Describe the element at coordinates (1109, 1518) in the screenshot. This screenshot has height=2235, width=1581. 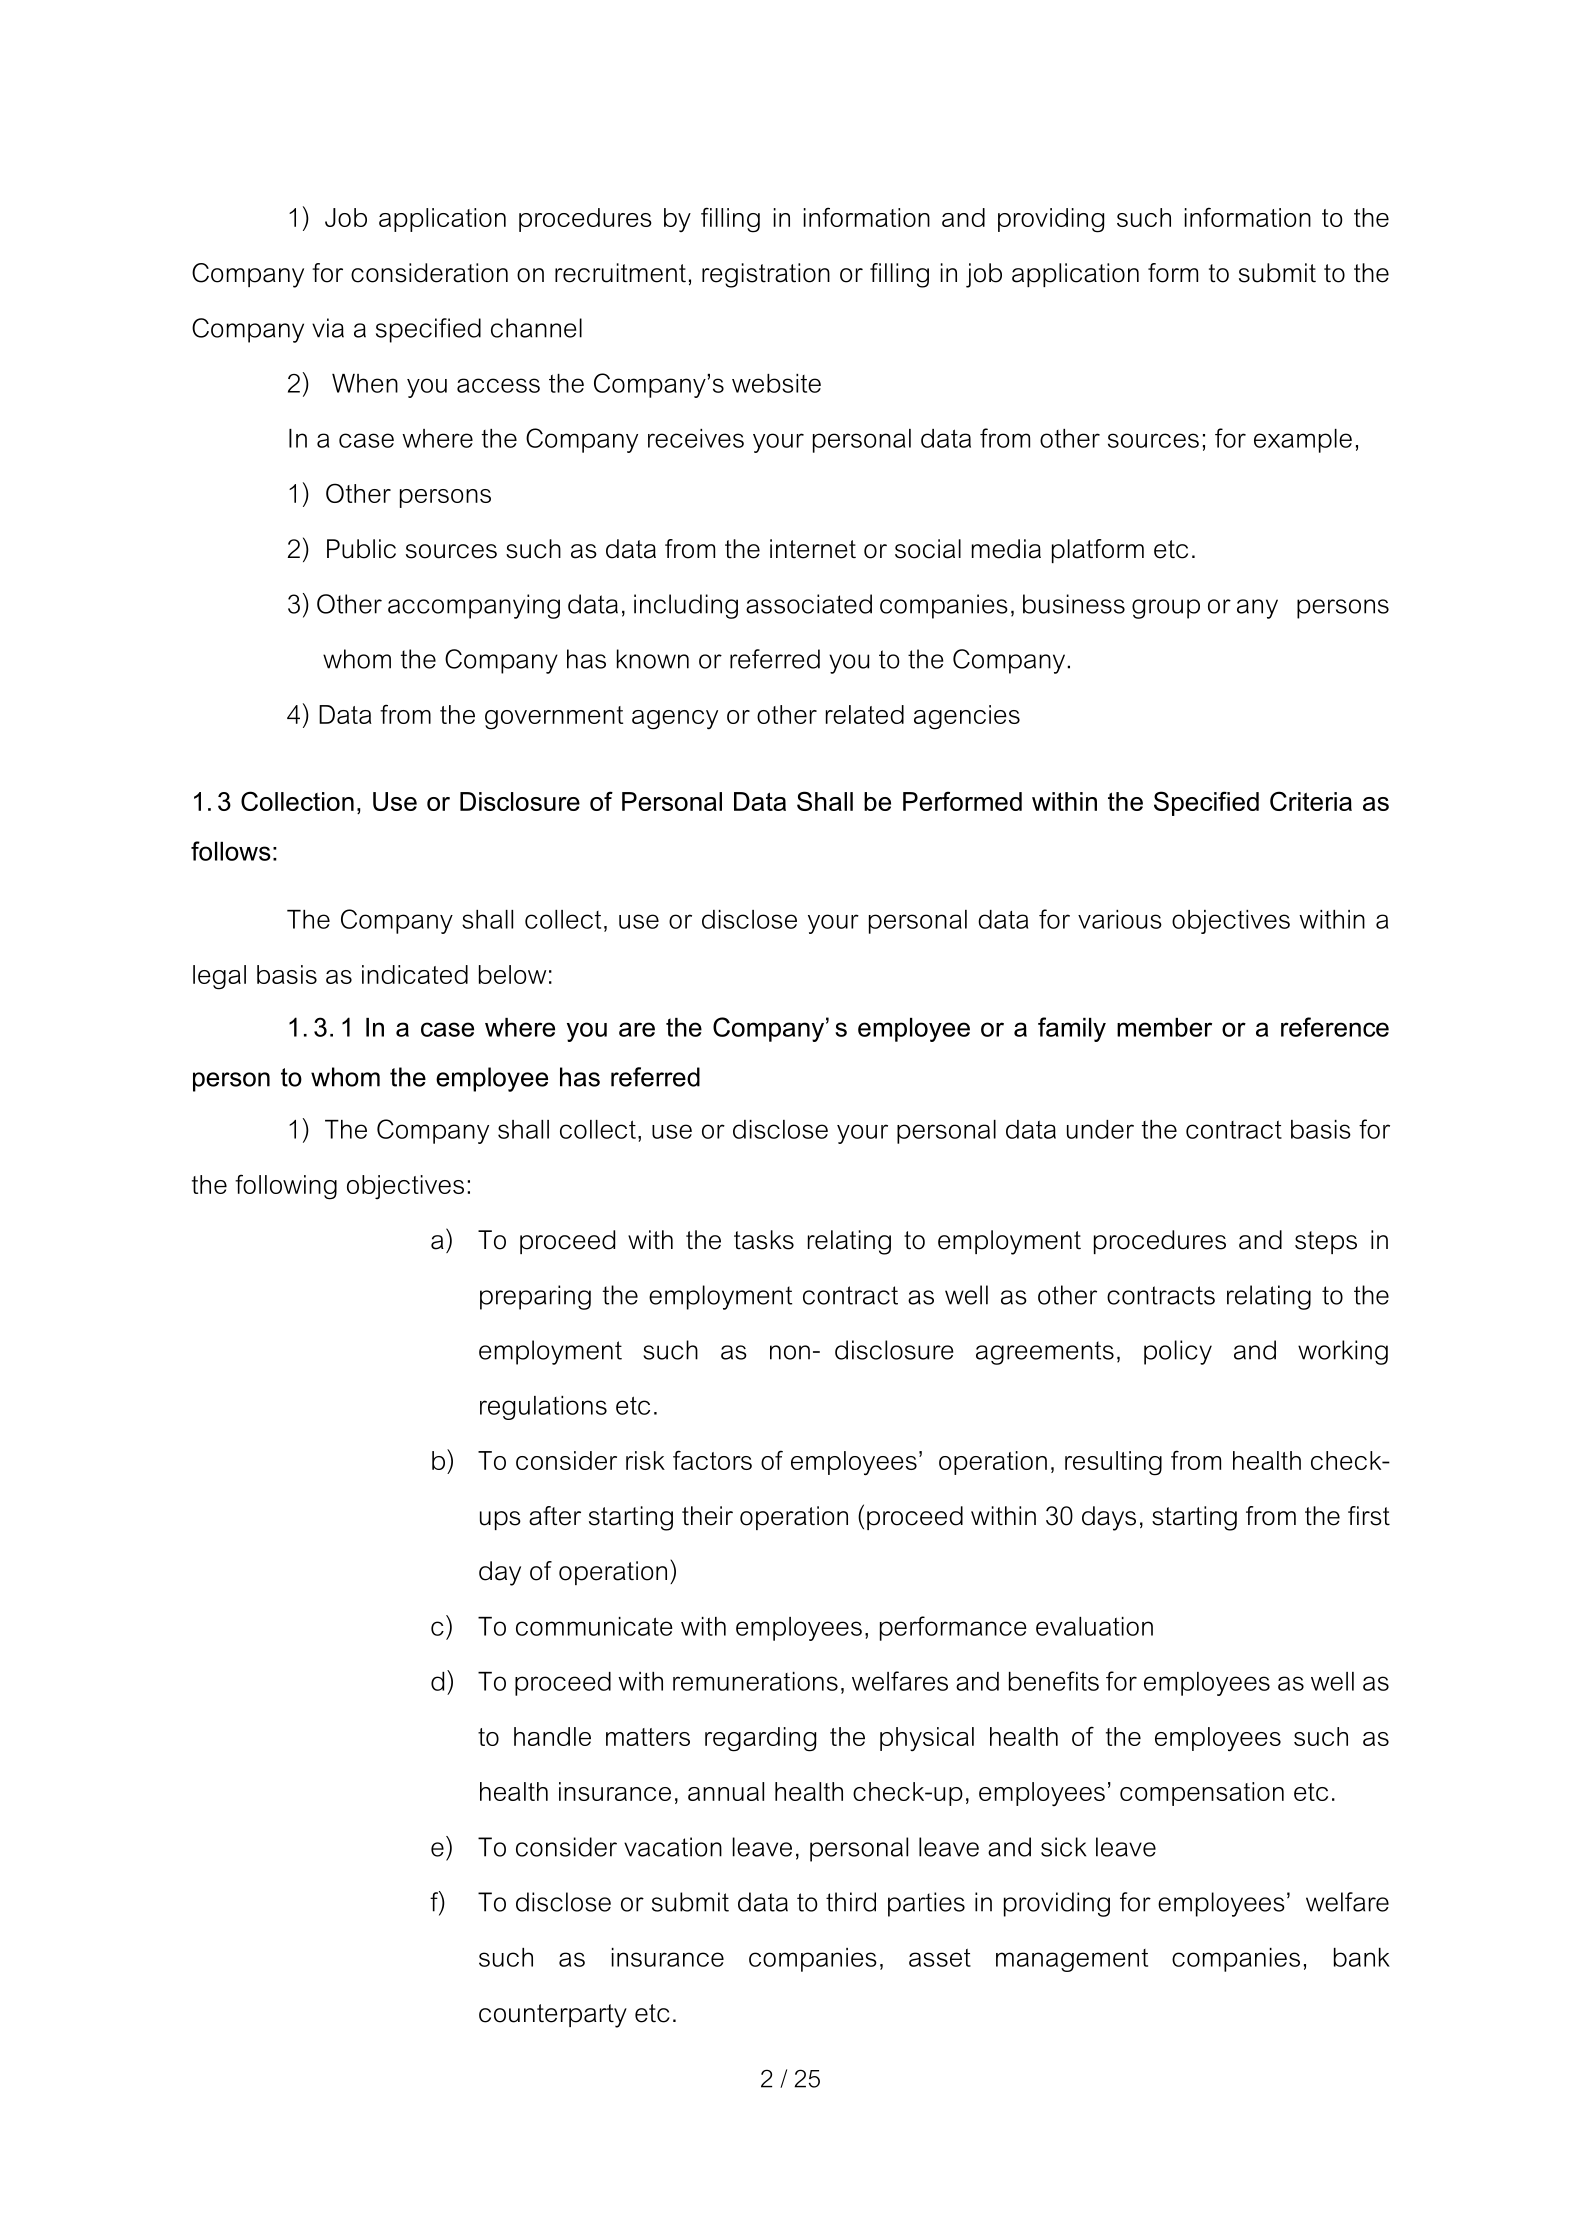
I see `days` at that location.
